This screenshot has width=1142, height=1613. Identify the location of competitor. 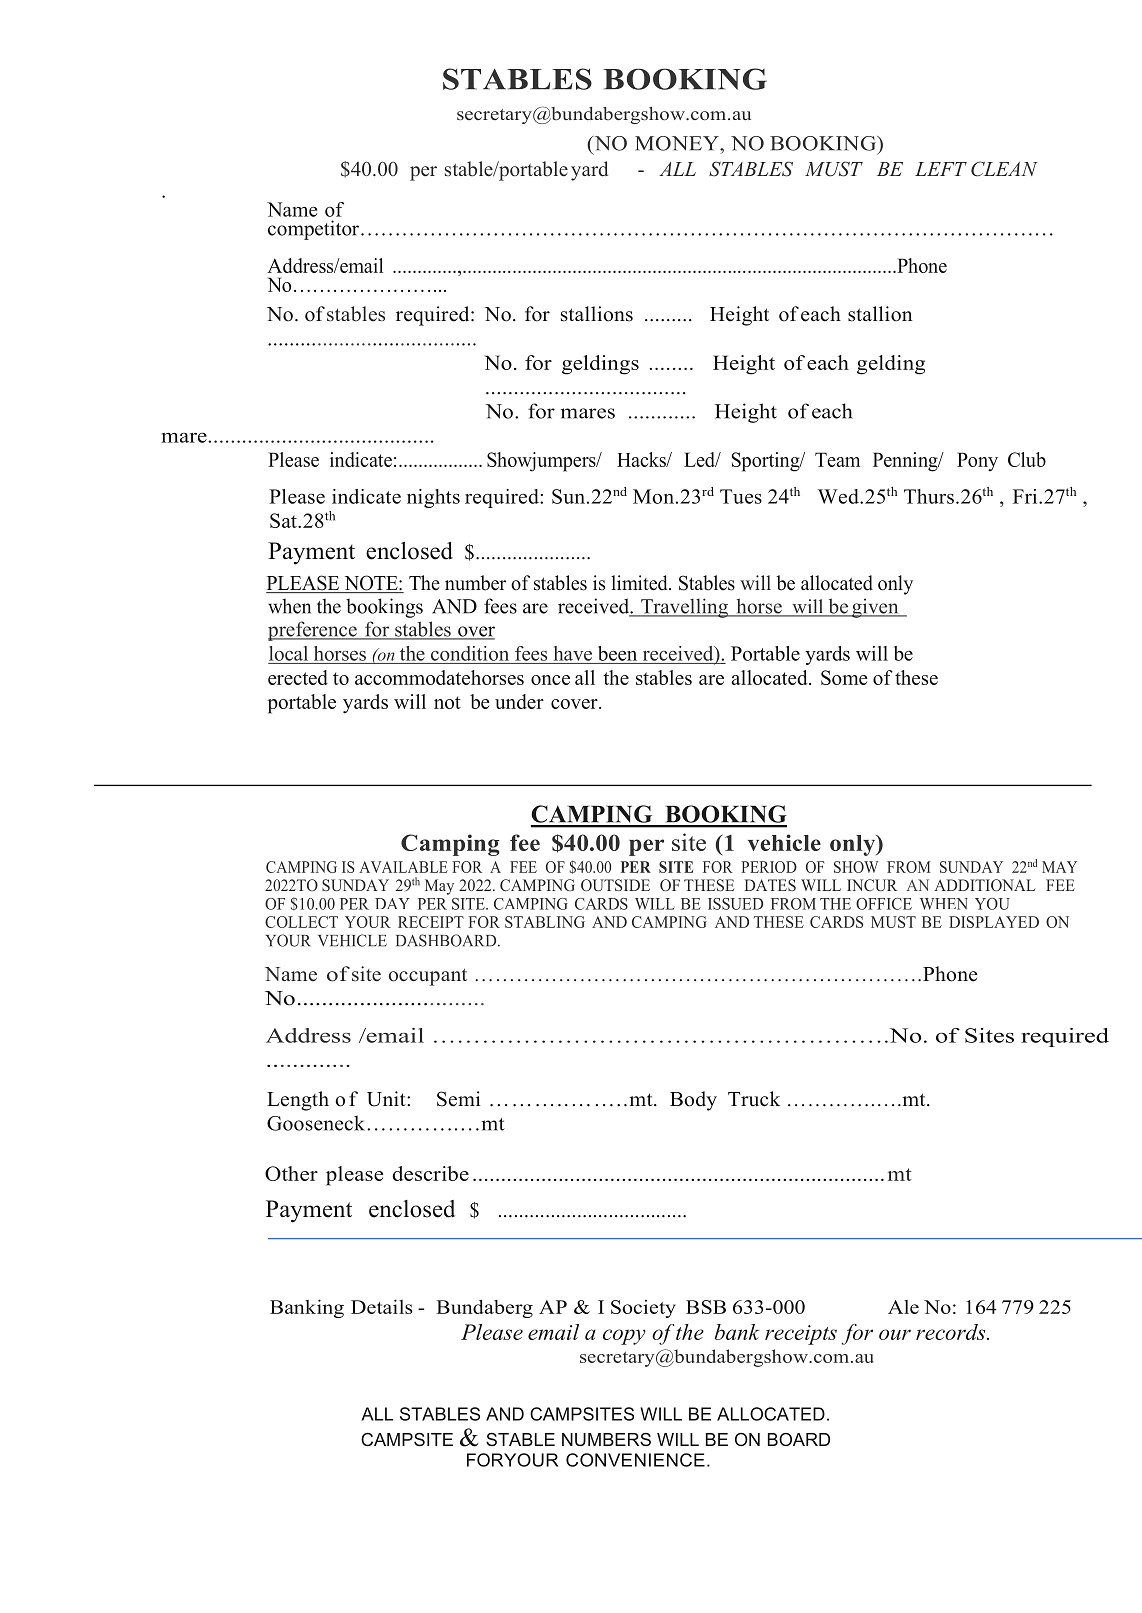
(313, 230).
